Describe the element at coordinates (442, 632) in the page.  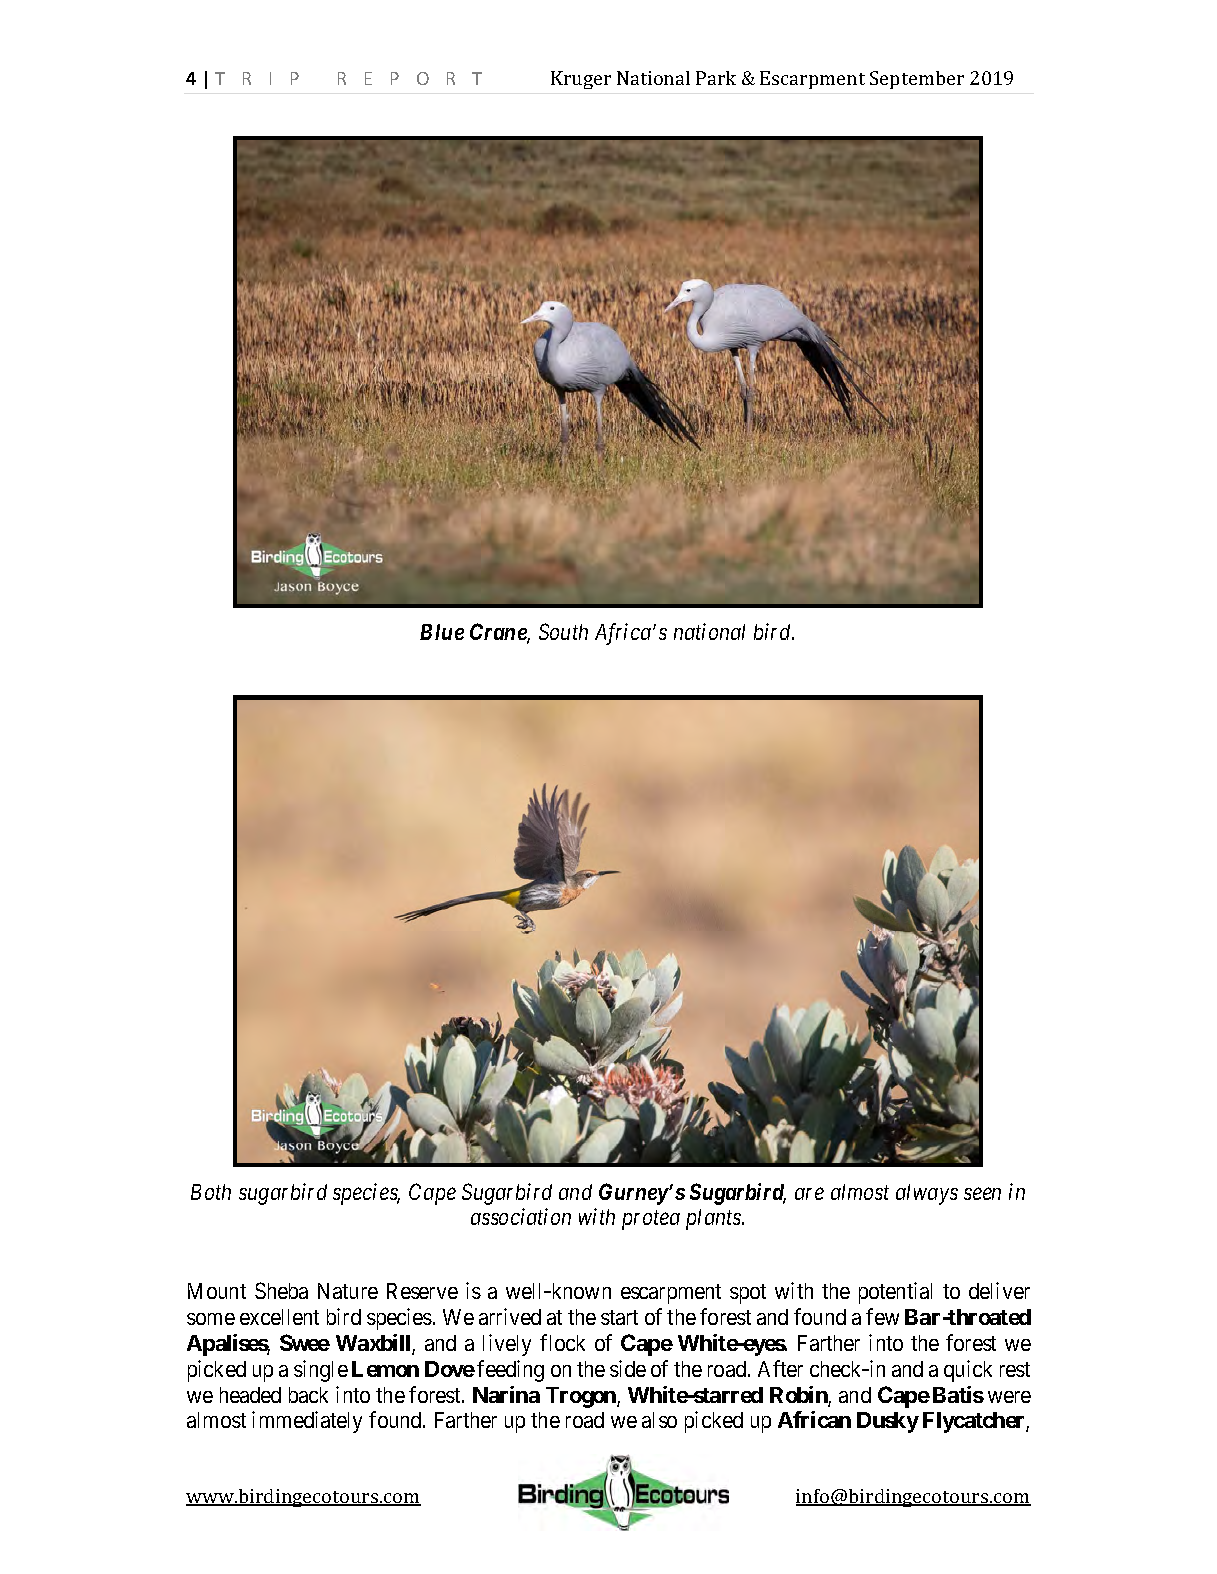
I see `Blue` at that location.
